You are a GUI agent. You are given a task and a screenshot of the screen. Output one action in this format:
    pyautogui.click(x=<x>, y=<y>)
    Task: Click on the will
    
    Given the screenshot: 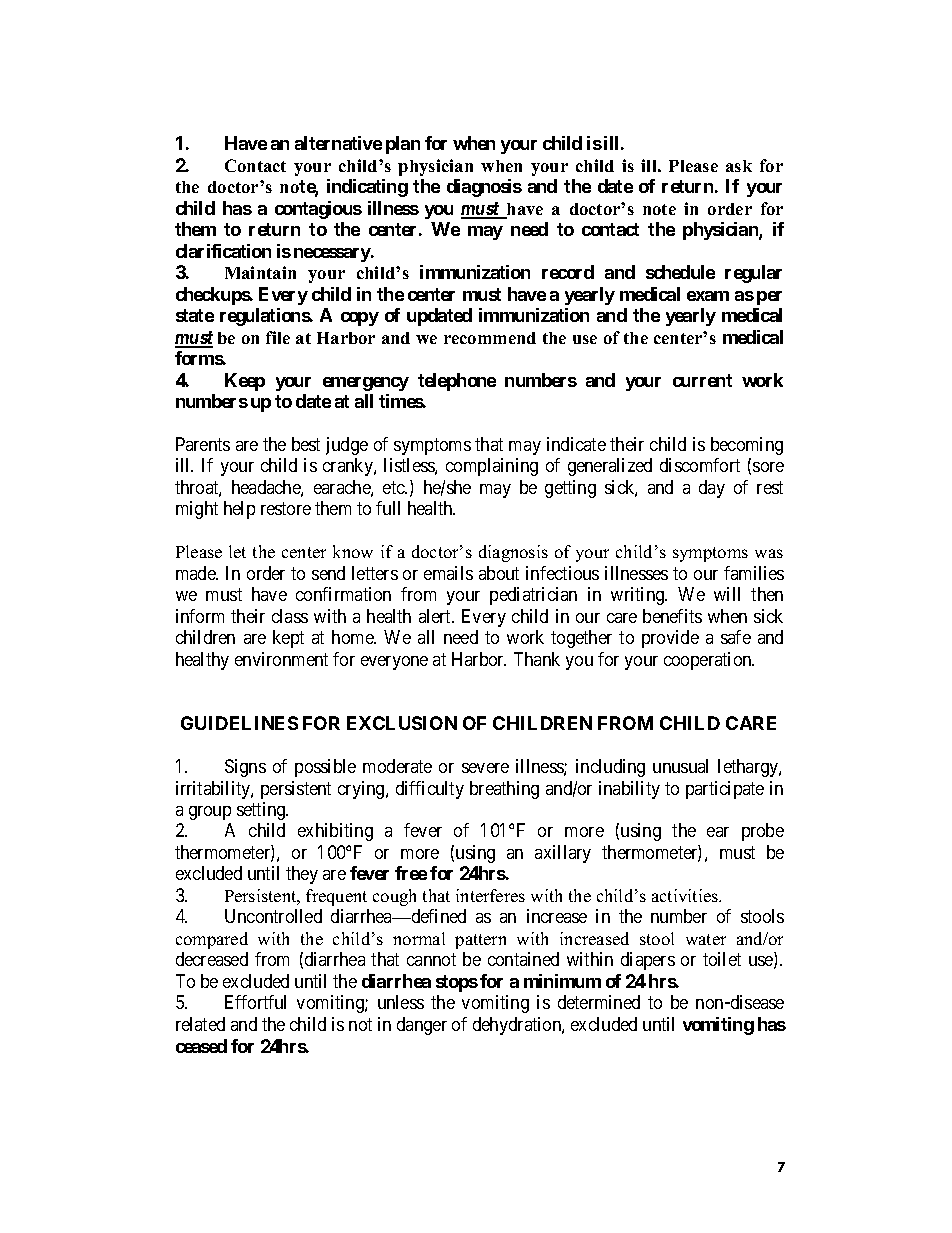 What is the action you would take?
    pyautogui.click(x=727, y=594)
